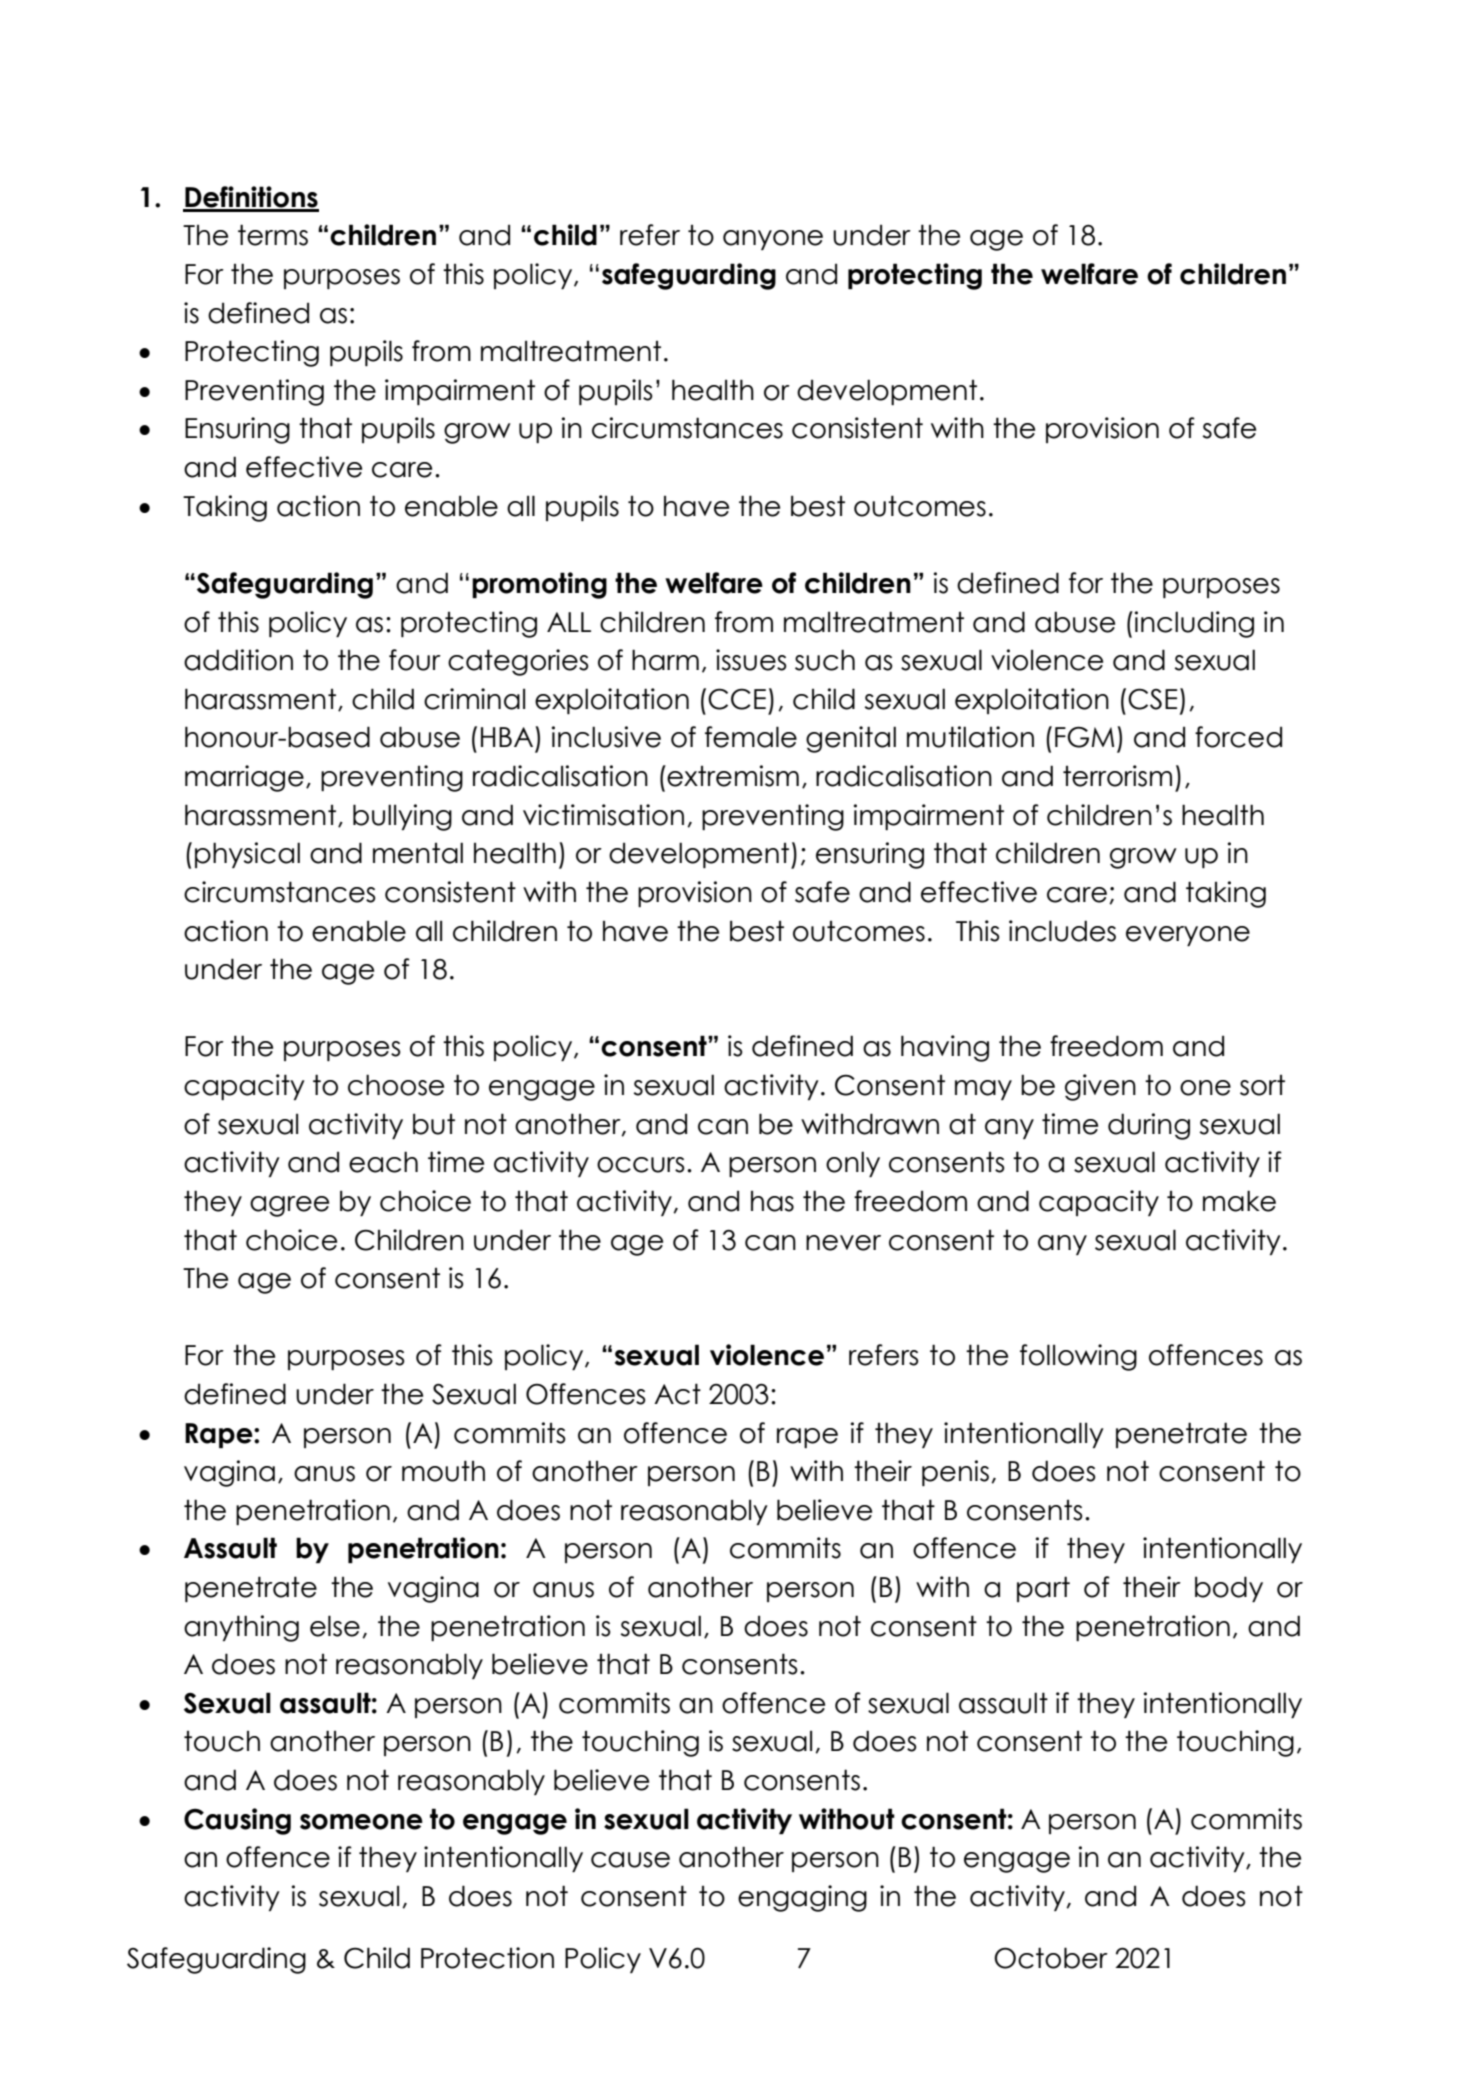  I want to click on October, so click(1051, 1958).
